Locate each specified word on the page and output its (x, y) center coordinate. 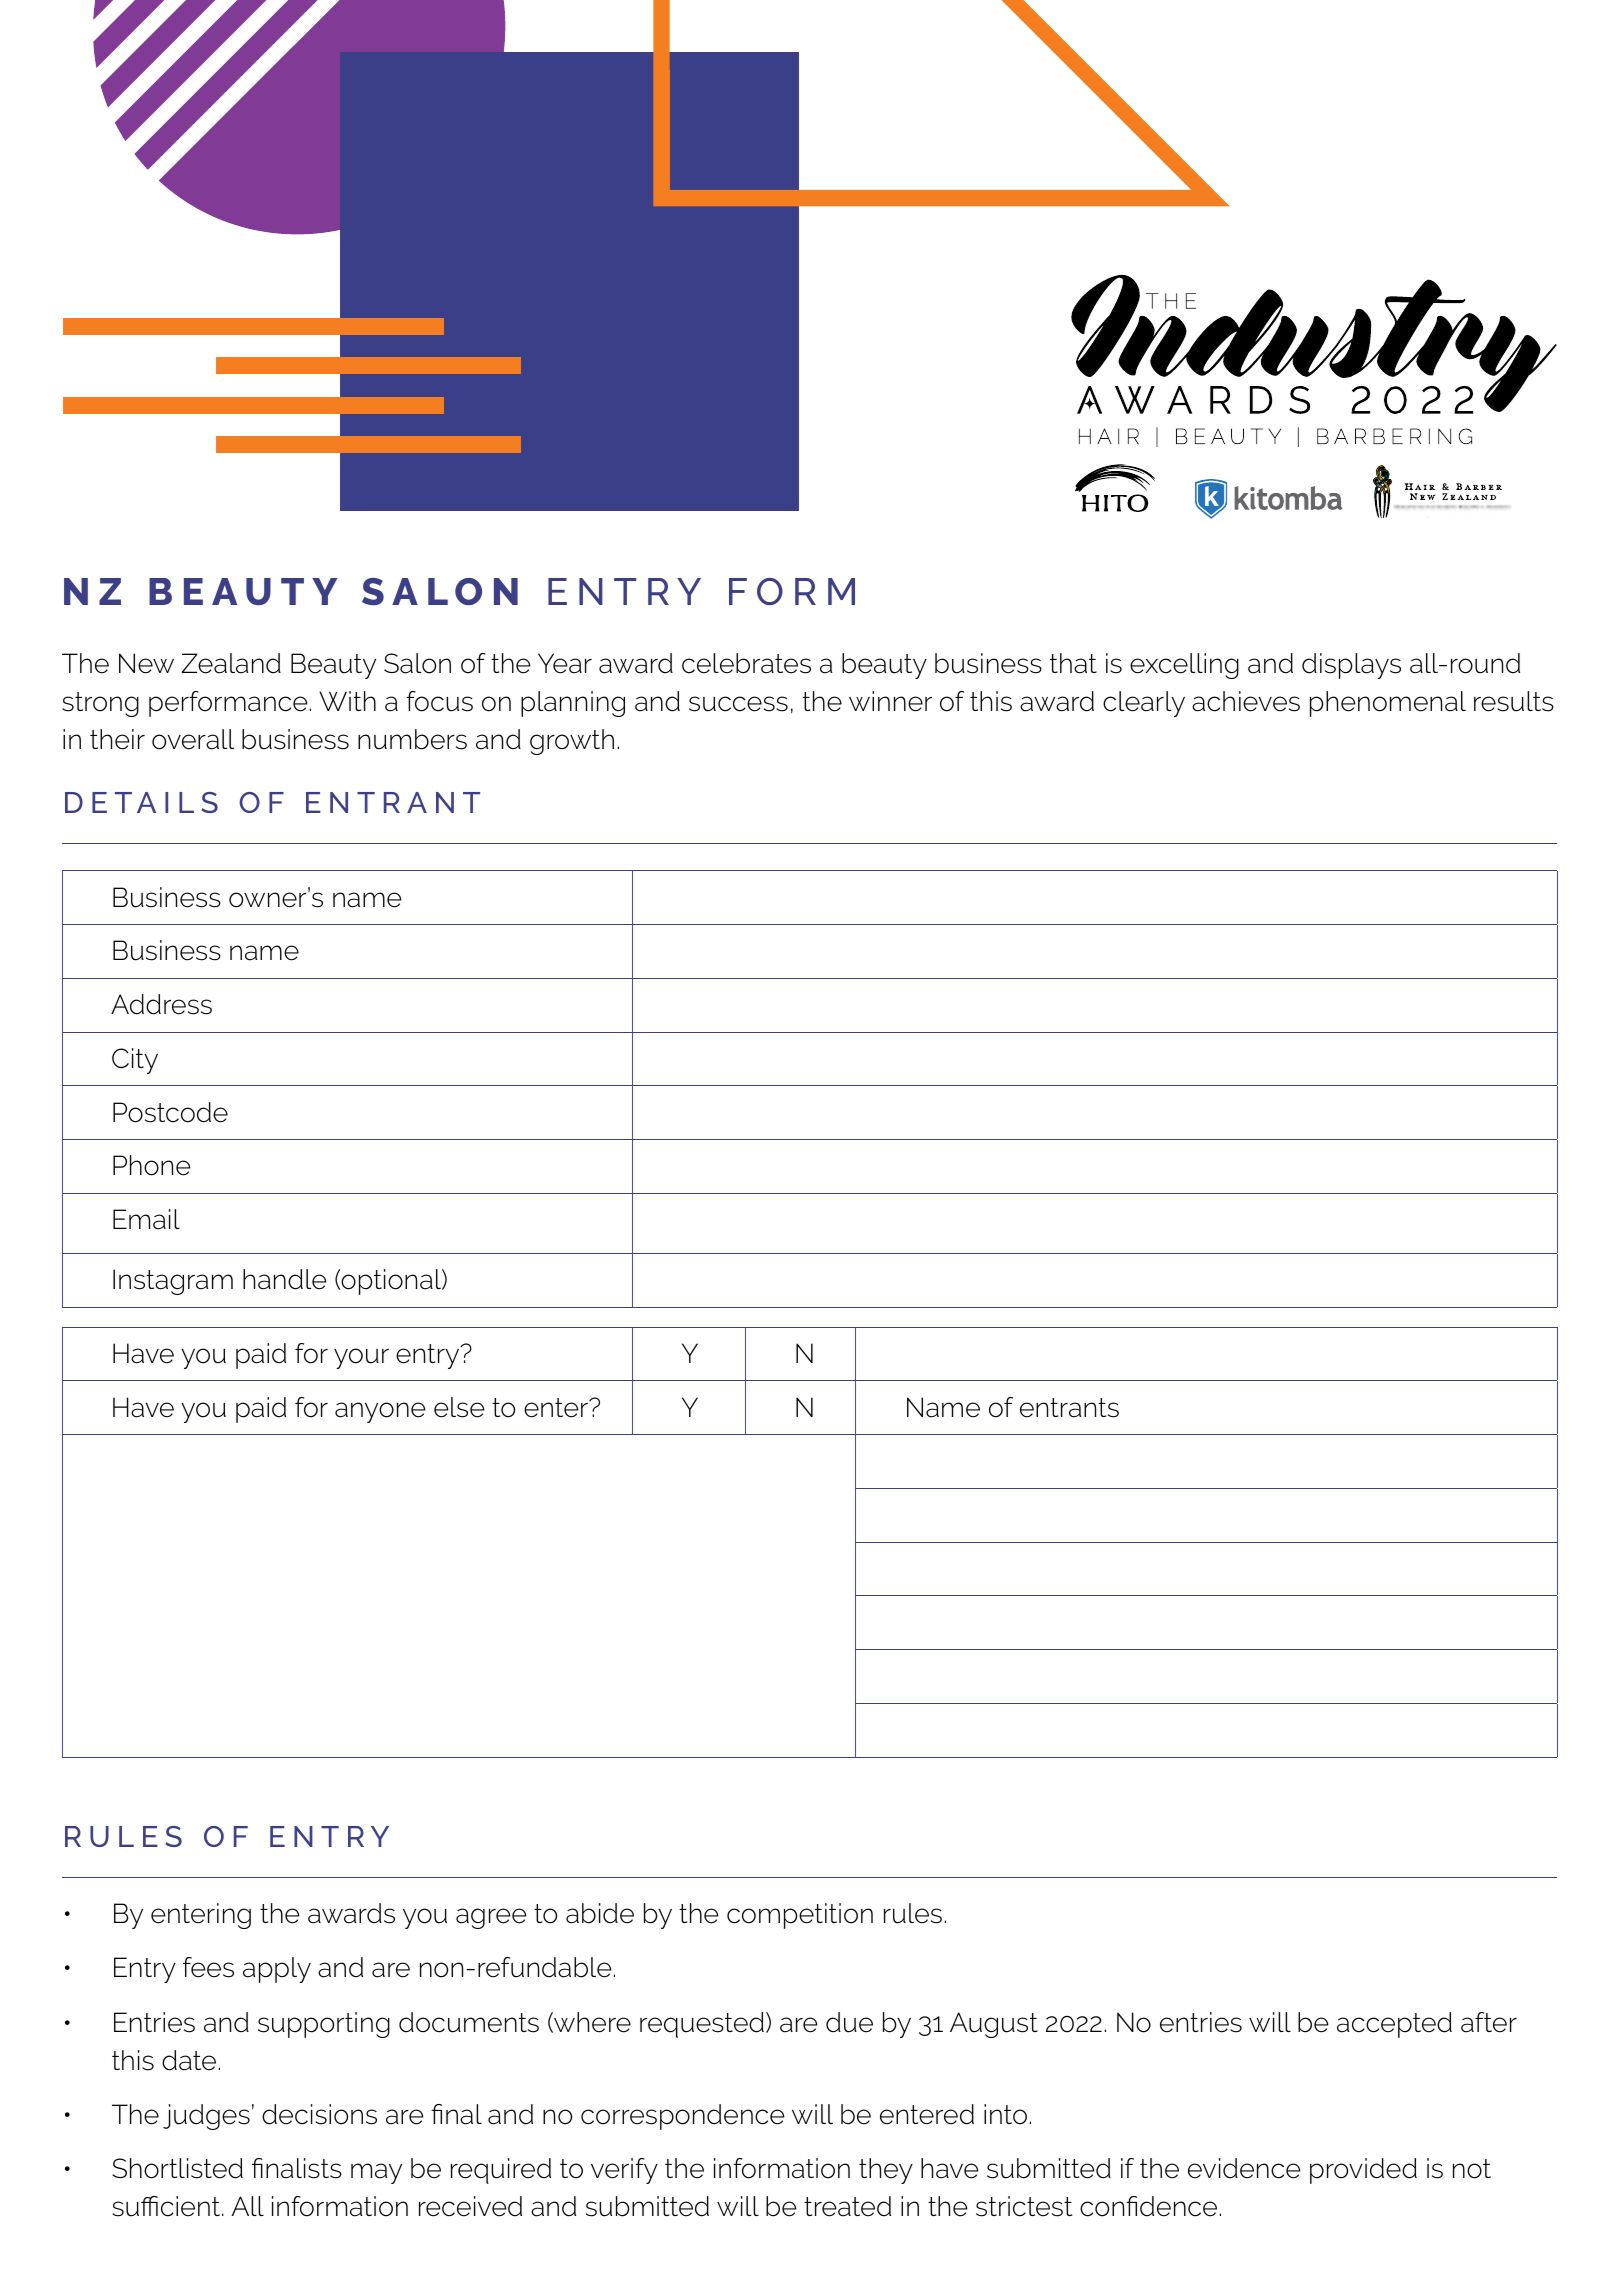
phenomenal (1388, 704)
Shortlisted (177, 2168)
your (361, 1358)
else (459, 1407)
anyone (380, 1412)
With (347, 701)
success (738, 704)
